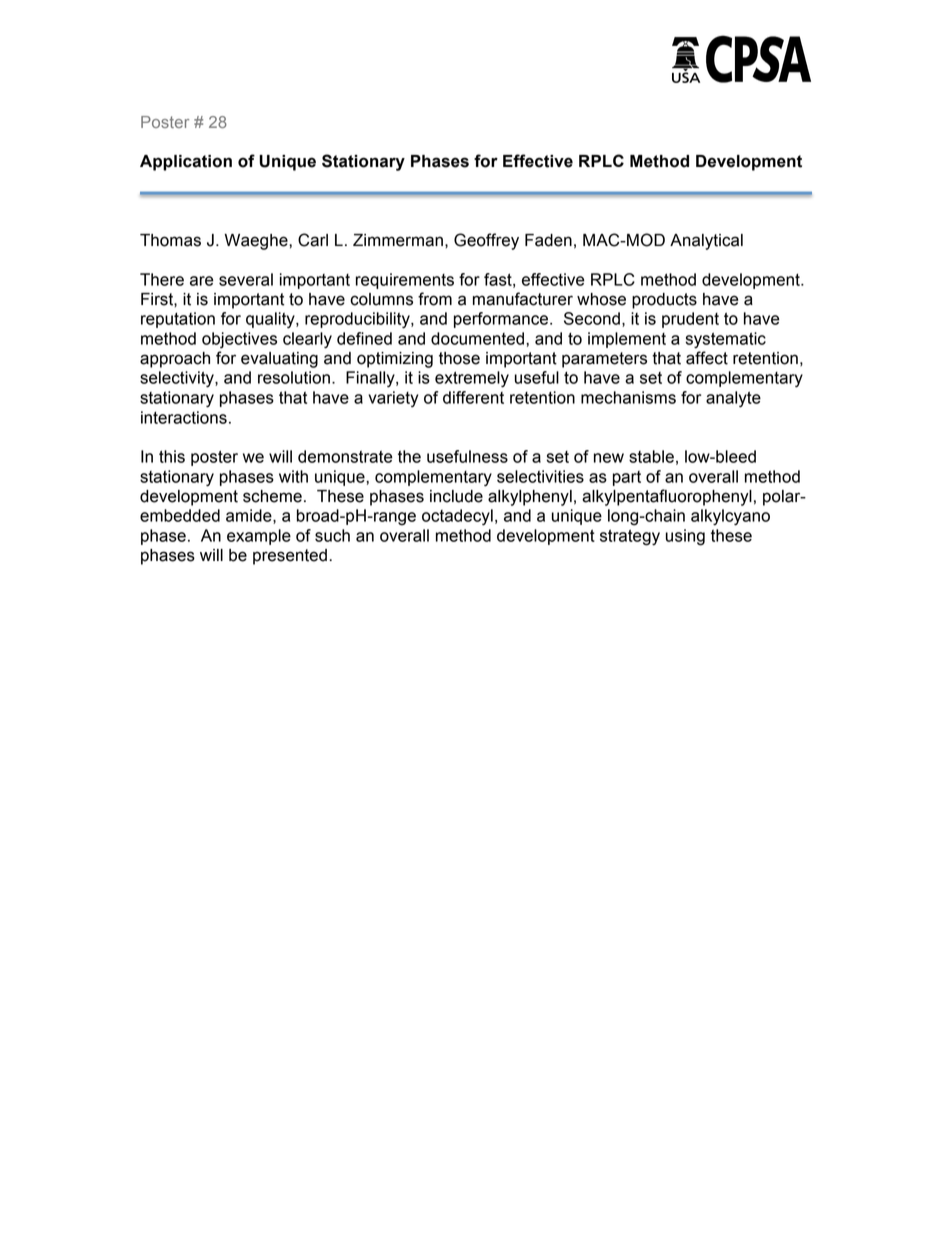 This screenshot has width=952, height=1233. What do you see at coordinates (664, 301) in the screenshot?
I see `products` at bounding box center [664, 301].
